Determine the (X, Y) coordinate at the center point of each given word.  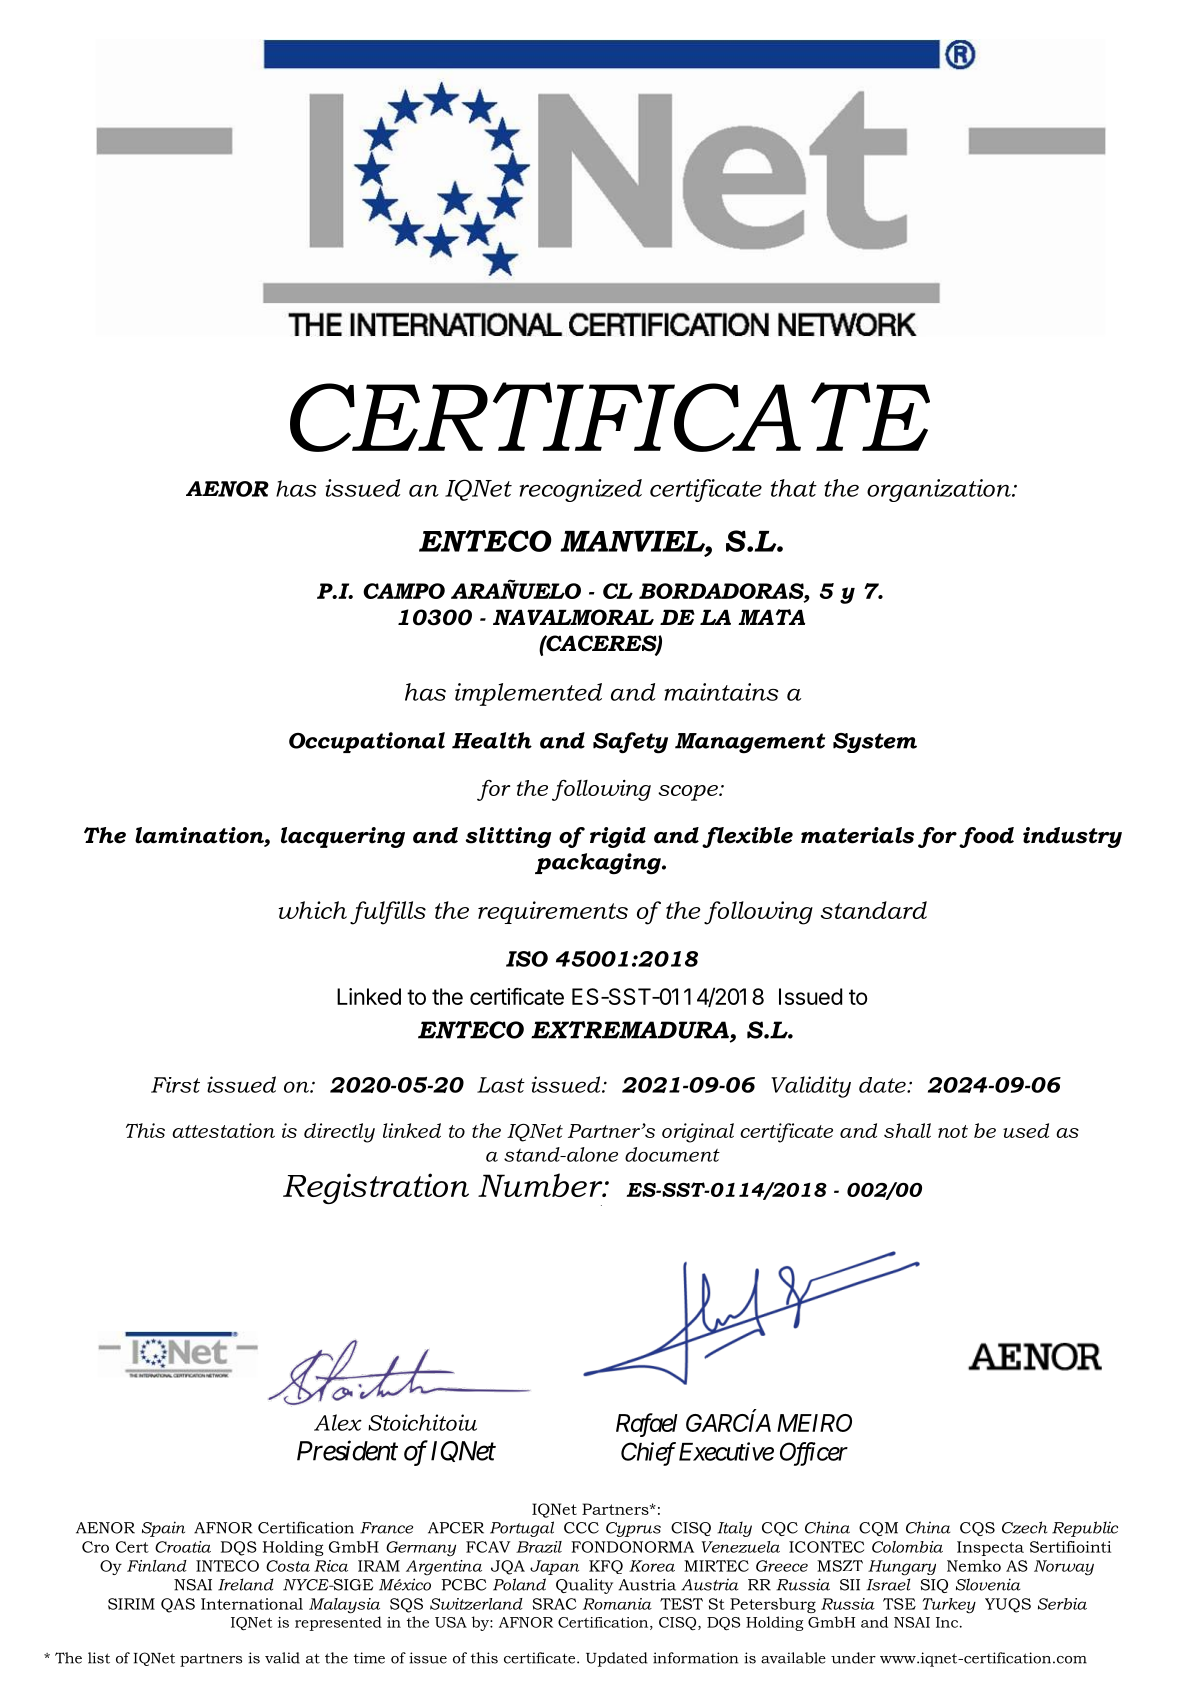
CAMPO (404, 591)
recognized (580, 490)
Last (501, 1085)
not (953, 1131)
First (175, 1085)
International (252, 1604)
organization (940, 490)
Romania (617, 1604)
